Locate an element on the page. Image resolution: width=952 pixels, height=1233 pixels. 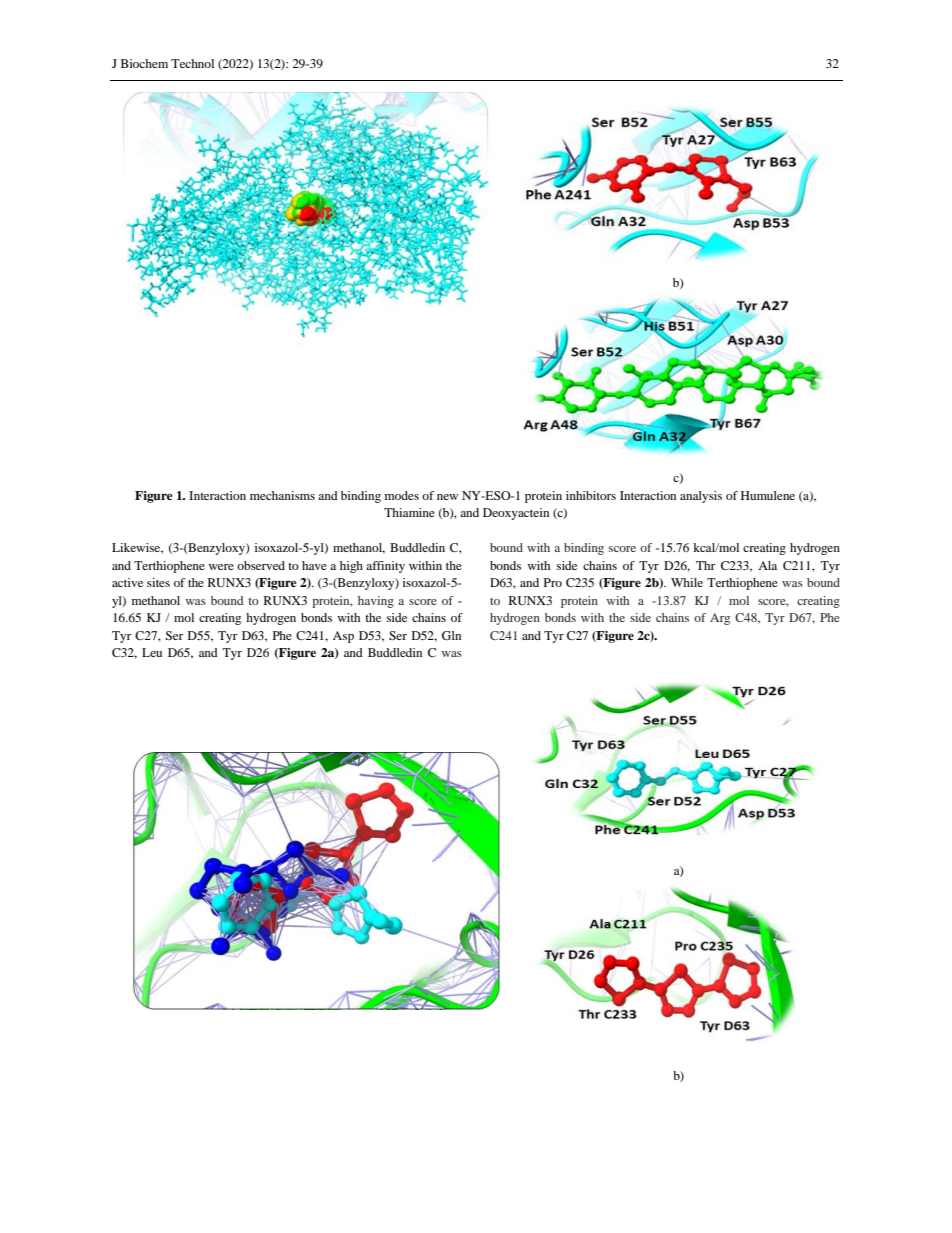
inhibitors is located at coordinates (591, 495).
